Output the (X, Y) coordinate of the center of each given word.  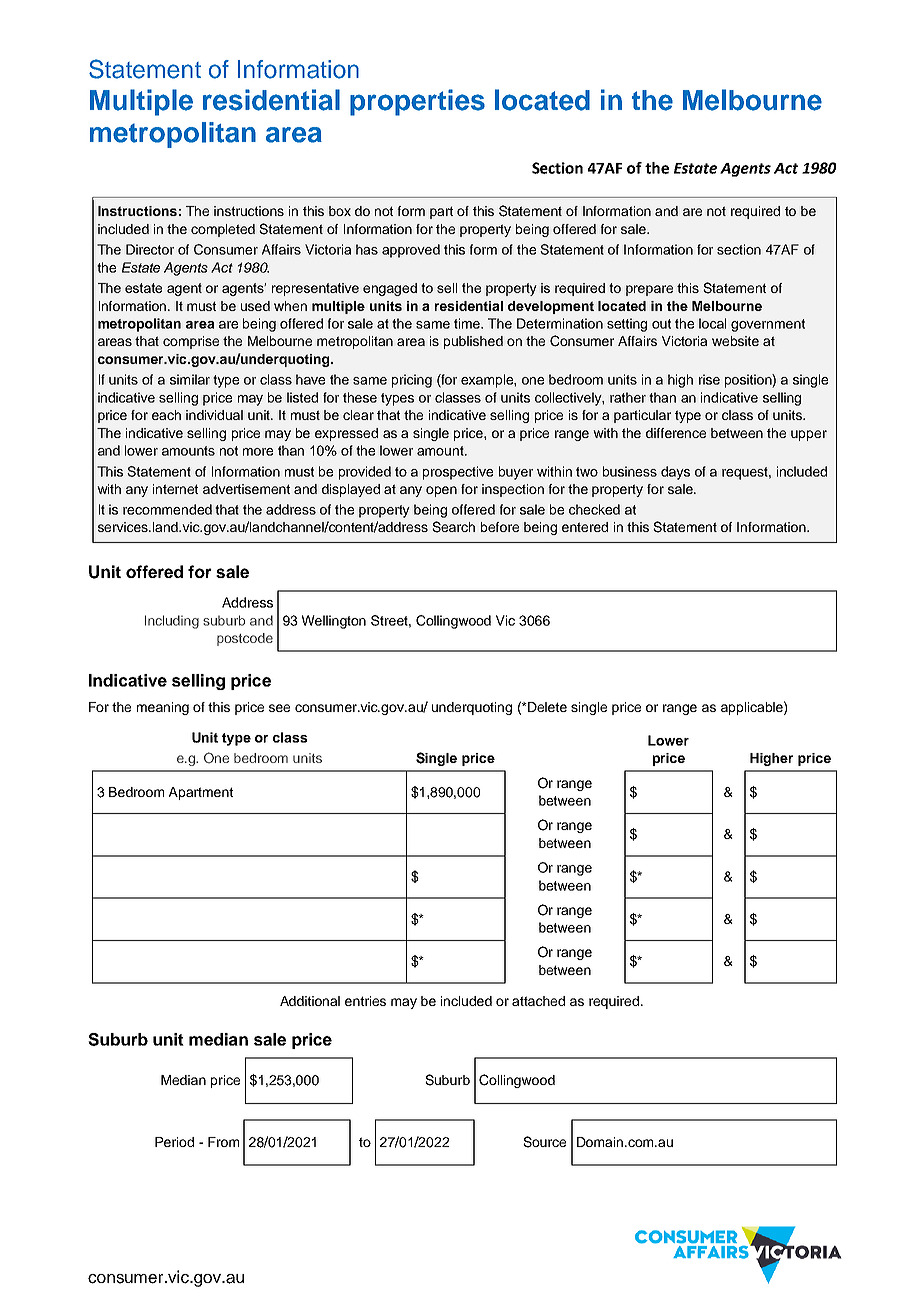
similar (190, 379)
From (223, 1142)
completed (223, 230)
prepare (649, 290)
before (500, 527)
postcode (245, 639)
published (473, 342)
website (735, 341)
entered (585, 527)
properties (417, 102)
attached (538, 1001)
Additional (310, 1001)
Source (544, 1142)
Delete (546, 707)
